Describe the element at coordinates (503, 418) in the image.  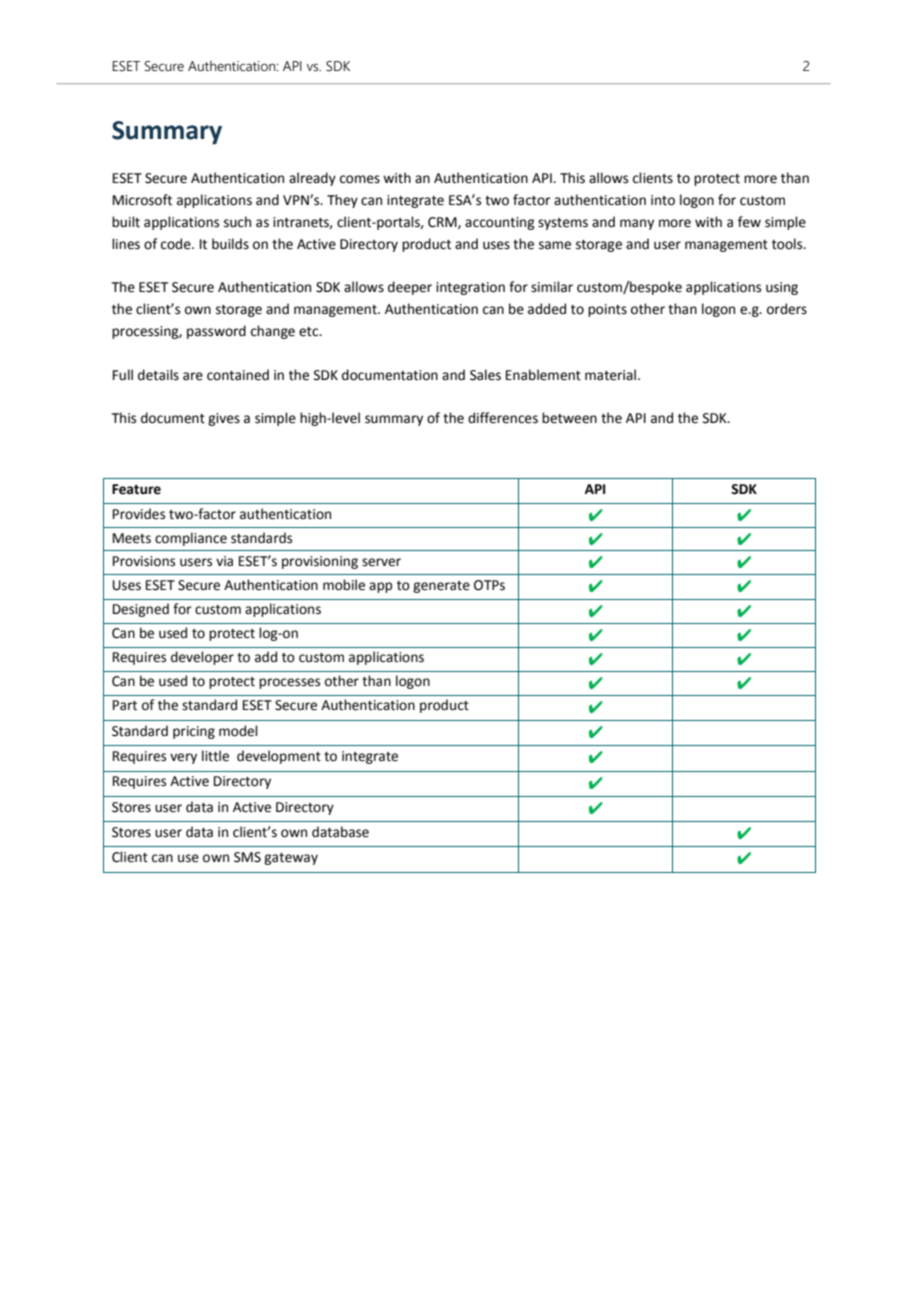
I see `differences` at that location.
